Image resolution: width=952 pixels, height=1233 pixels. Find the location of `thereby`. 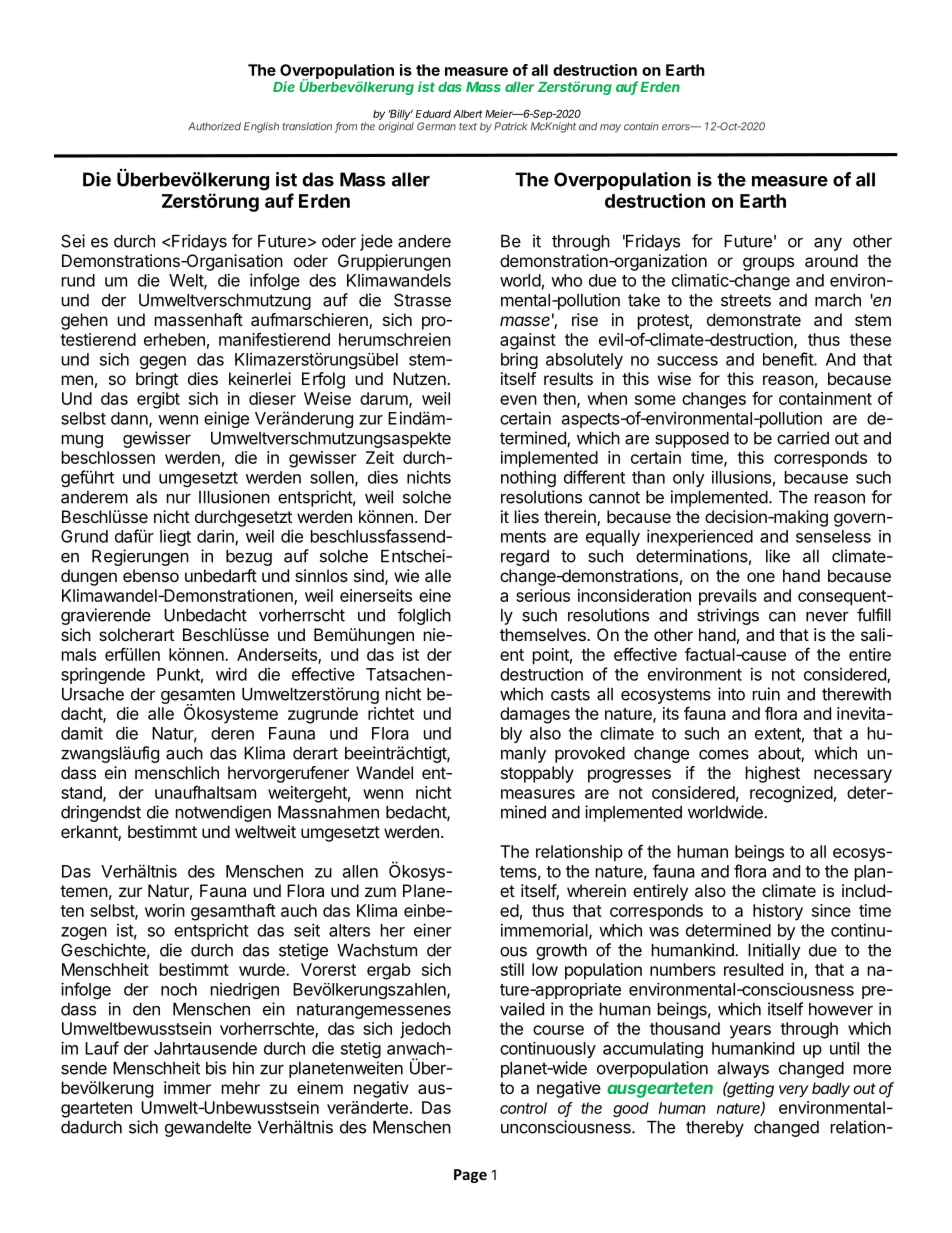

thereby is located at coordinates (715, 1129).
